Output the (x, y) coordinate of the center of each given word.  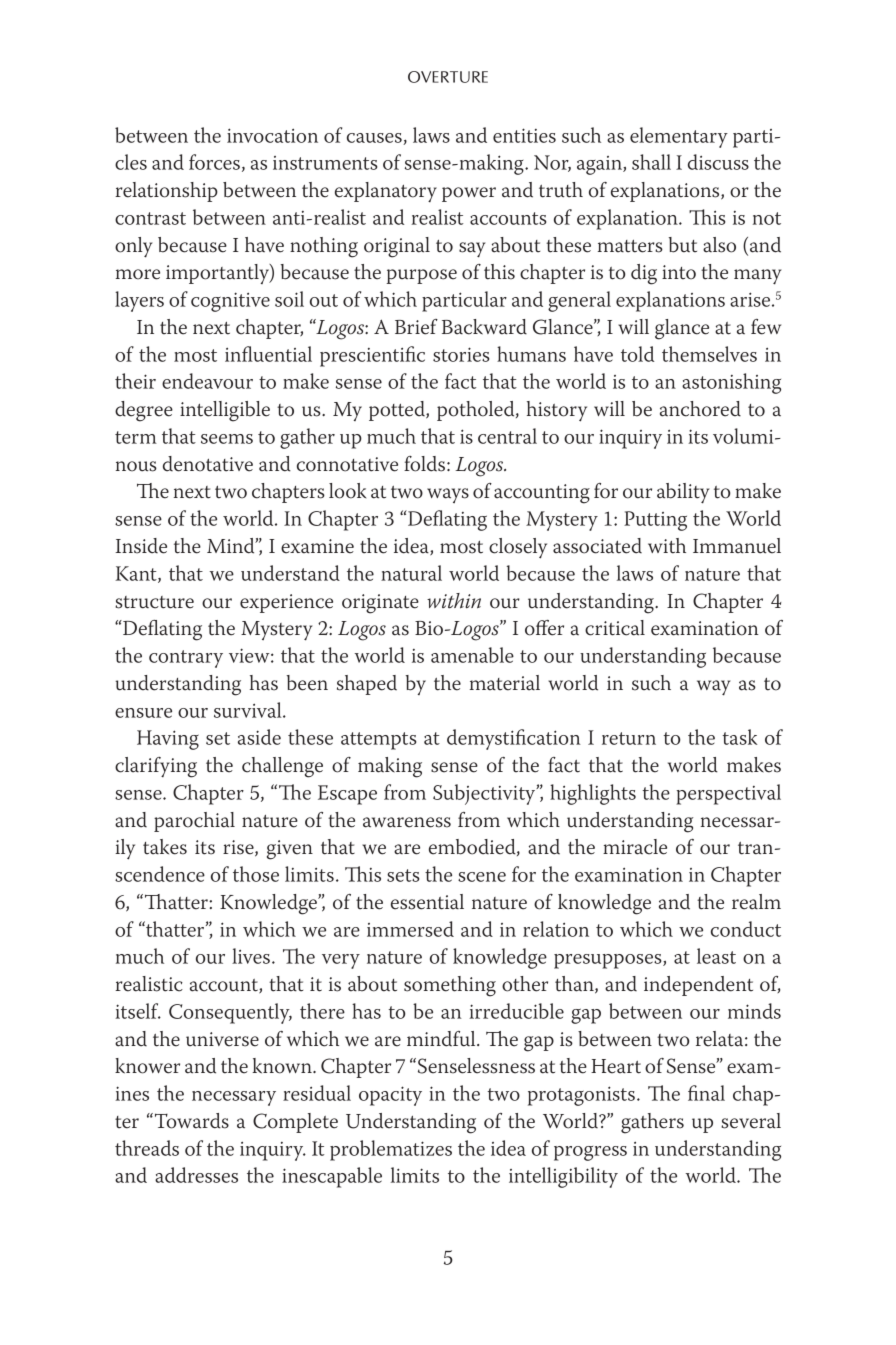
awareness (407, 822)
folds (424, 464)
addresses (196, 1175)
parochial (194, 822)
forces (214, 162)
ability (683, 493)
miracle (635, 847)
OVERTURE (448, 77)
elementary (679, 137)
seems (227, 439)
